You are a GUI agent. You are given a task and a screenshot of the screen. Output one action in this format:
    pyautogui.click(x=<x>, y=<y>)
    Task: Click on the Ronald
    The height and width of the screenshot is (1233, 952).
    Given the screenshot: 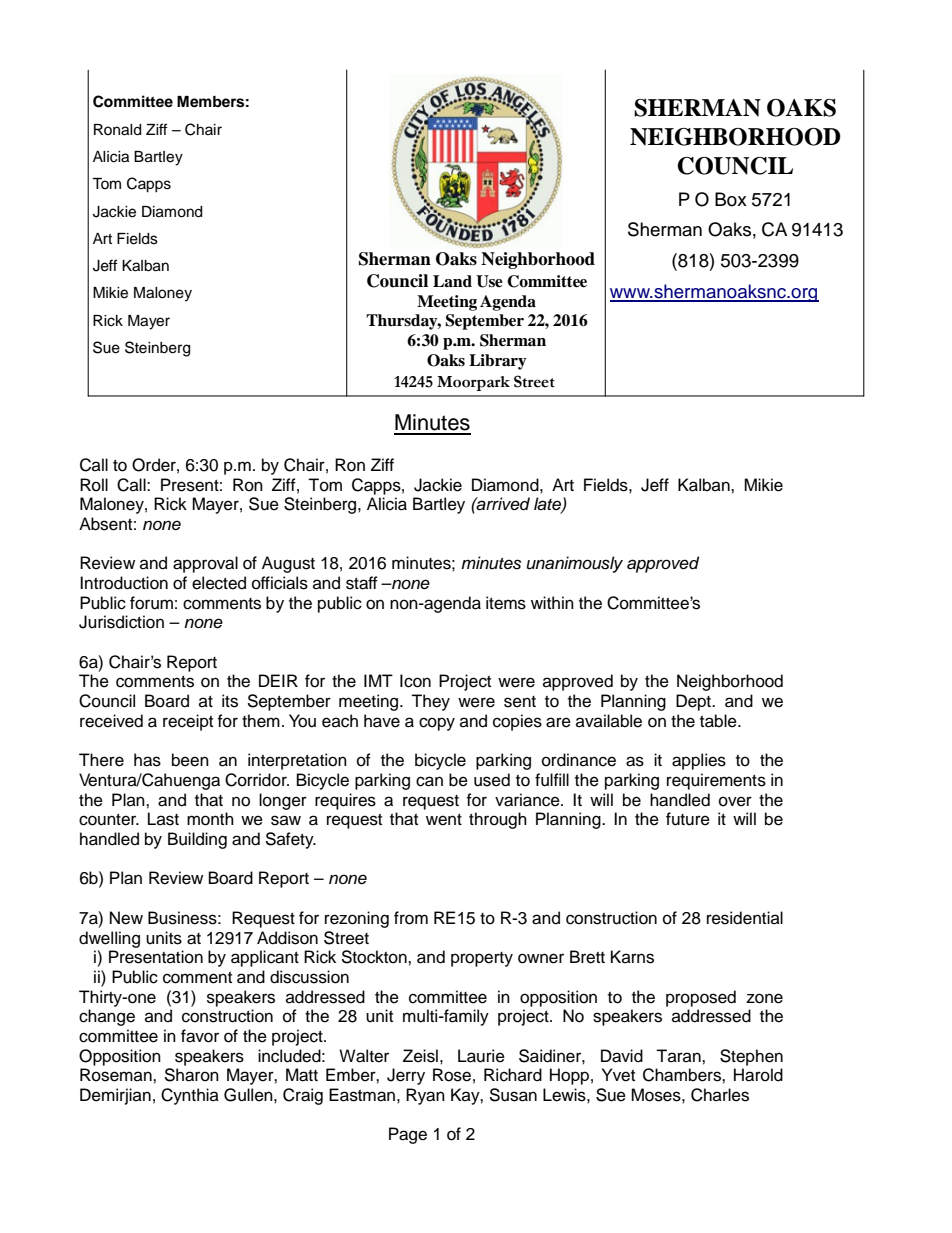 What is the action you would take?
    pyautogui.click(x=117, y=130)
